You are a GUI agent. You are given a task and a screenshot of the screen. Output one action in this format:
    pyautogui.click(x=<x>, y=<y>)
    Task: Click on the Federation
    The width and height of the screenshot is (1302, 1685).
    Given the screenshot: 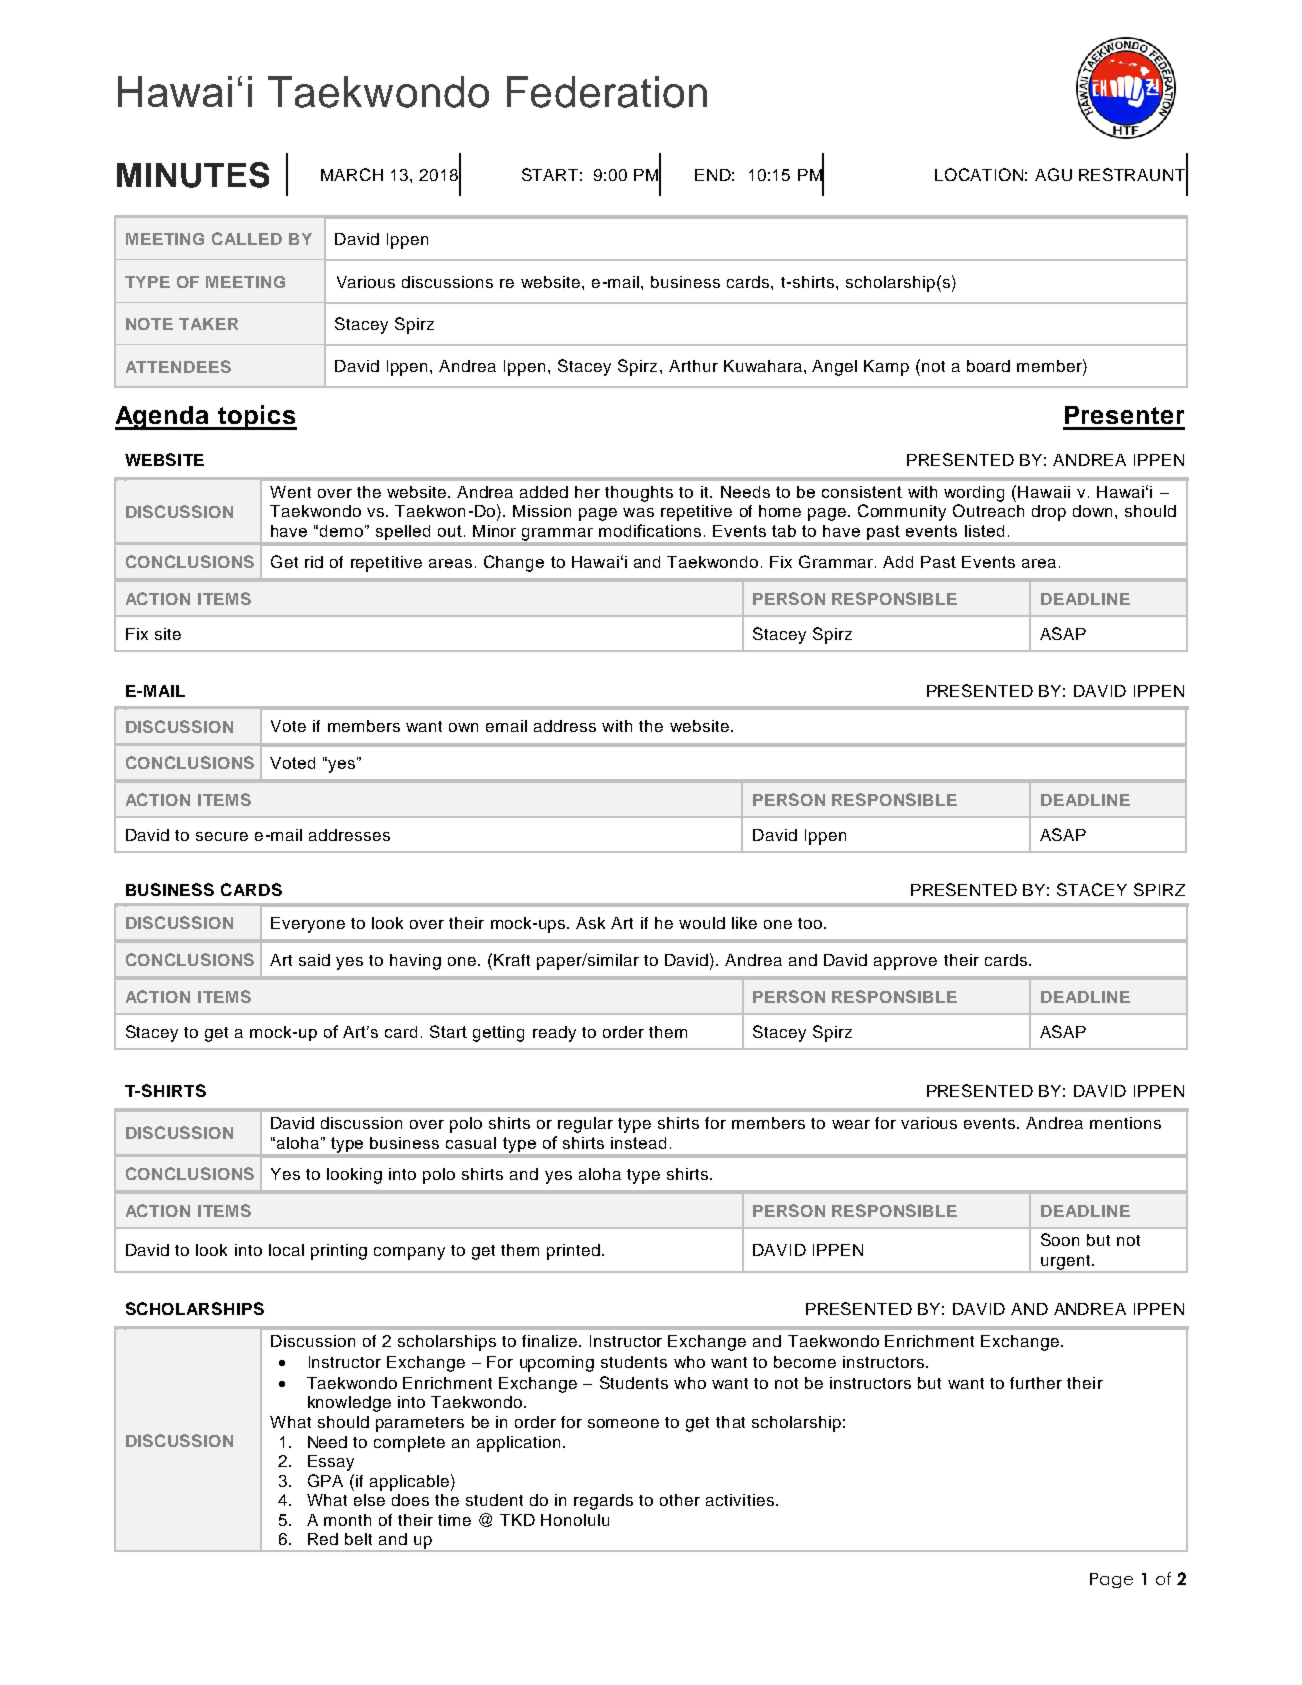 What is the action you would take?
    pyautogui.click(x=607, y=92)
